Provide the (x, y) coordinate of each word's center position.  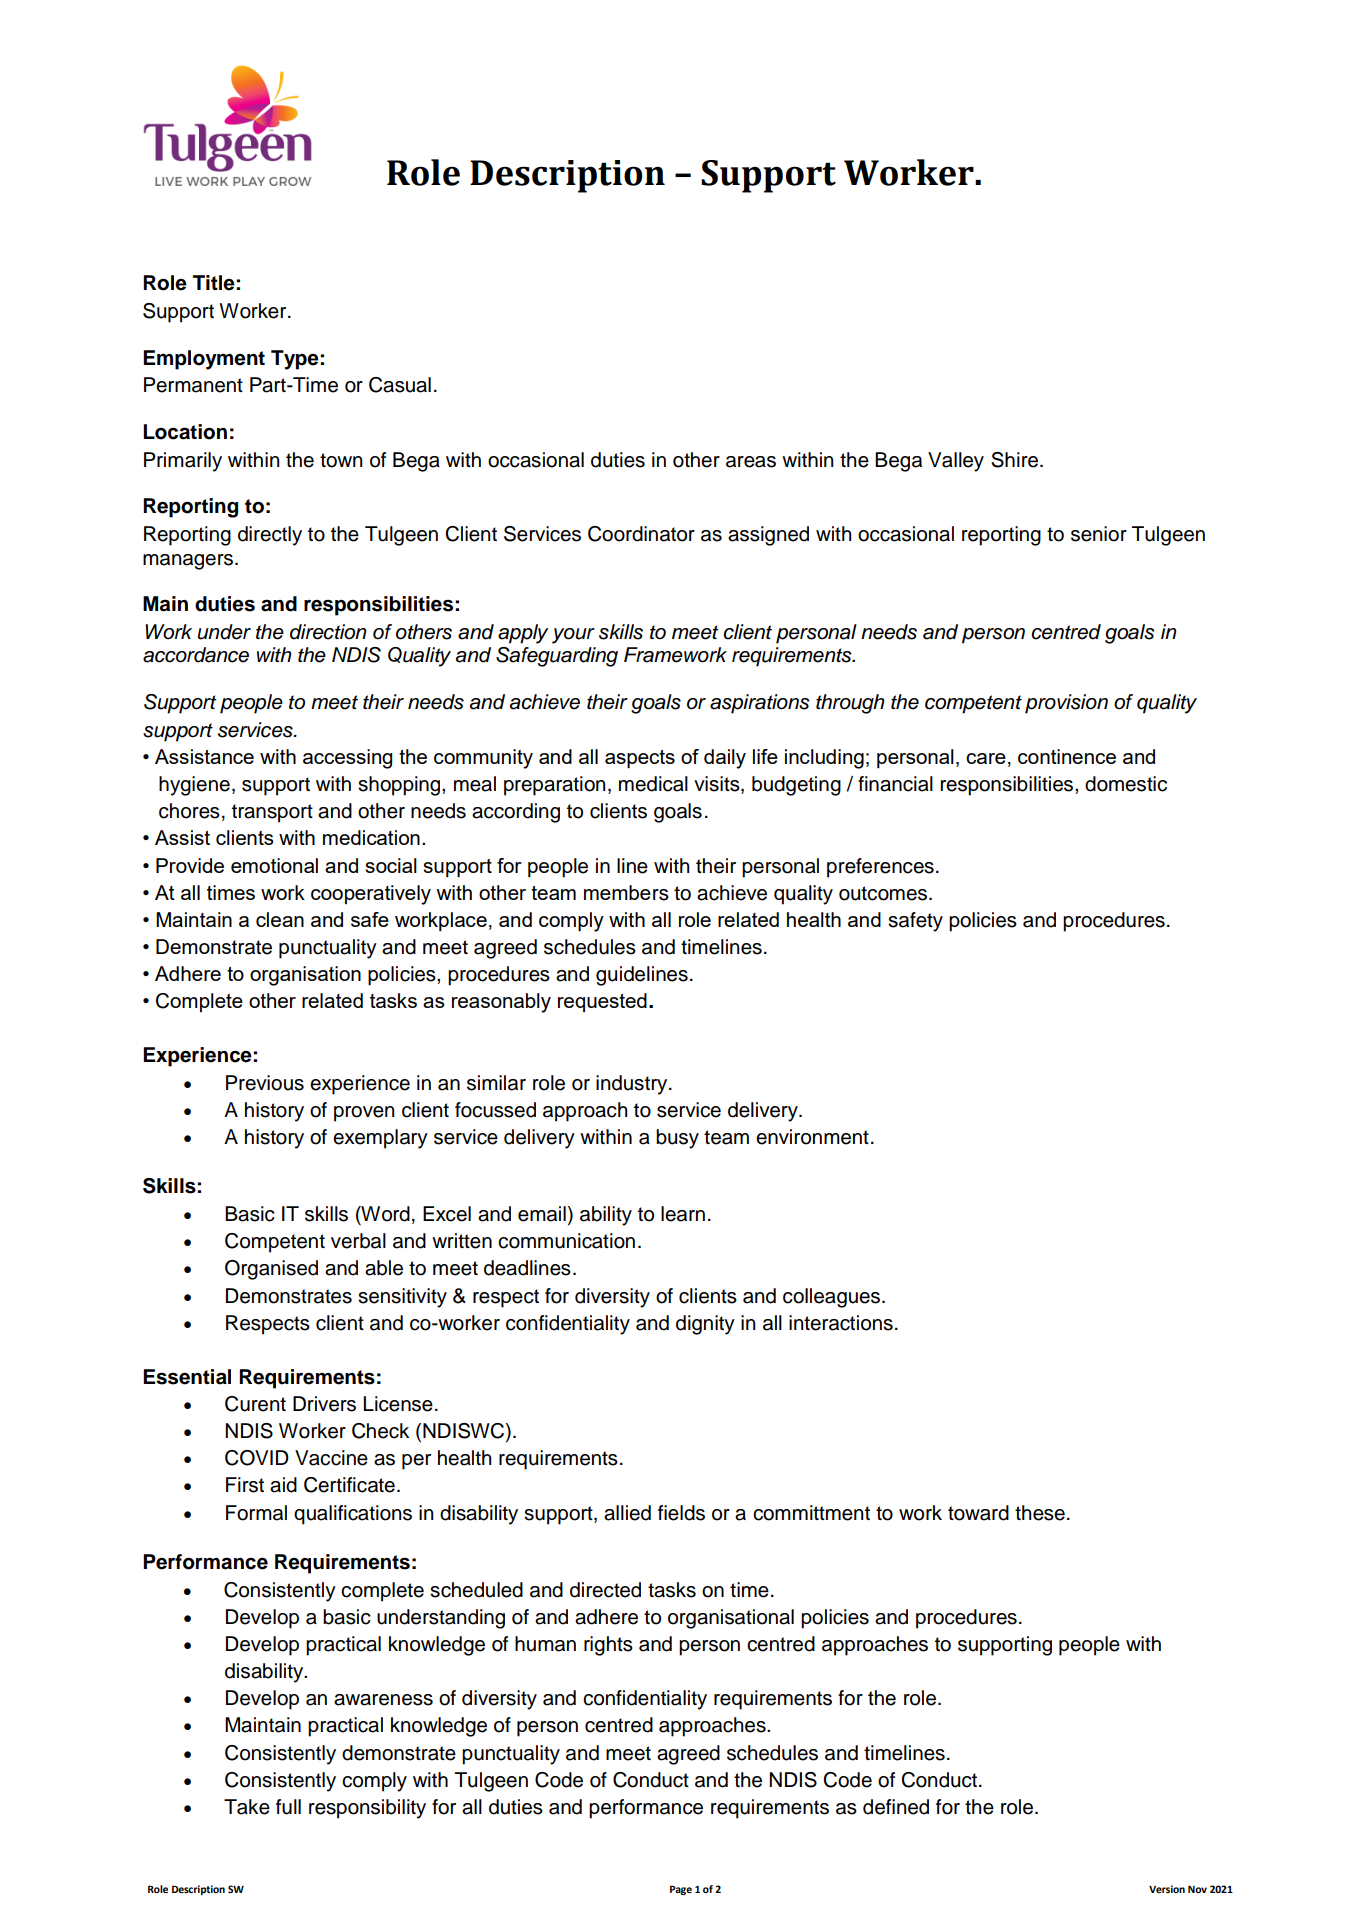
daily (725, 759)
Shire (1016, 460)
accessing (347, 759)
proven (364, 1114)
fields (681, 1513)
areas (751, 462)
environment (812, 1137)
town (341, 460)
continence (1067, 756)
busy (677, 1139)
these (1040, 1513)
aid (283, 1485)
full (288, 1807)
